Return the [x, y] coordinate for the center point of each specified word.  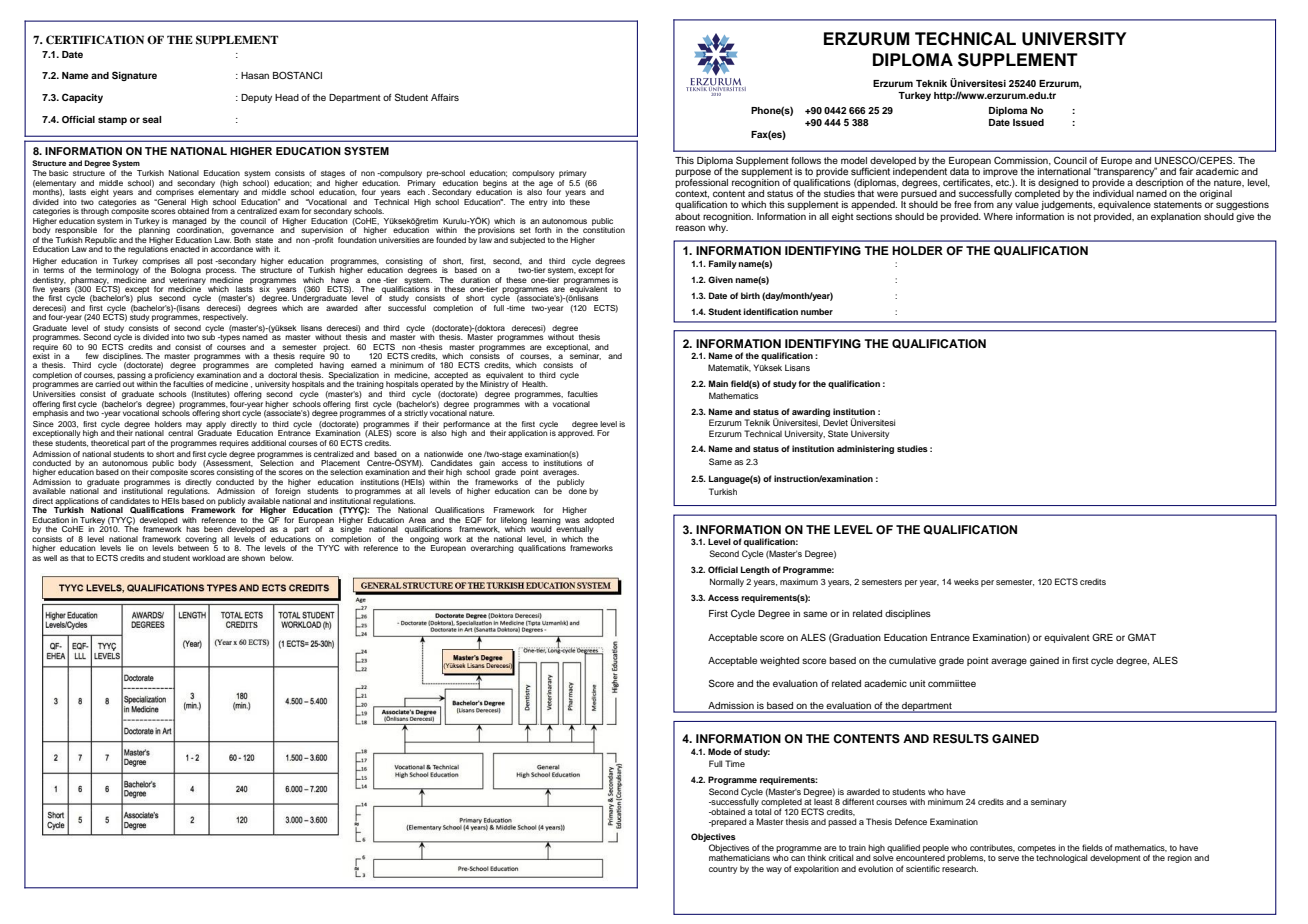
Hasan [255, 75]
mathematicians [739, 857]
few [92, 356]
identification [771, 311]
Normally [727, 582]
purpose [693, 173]
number [817, 311]
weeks [966, 581]
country [723, 870]
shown [253, 558]
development [1115, 858]
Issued [1028, 122]
